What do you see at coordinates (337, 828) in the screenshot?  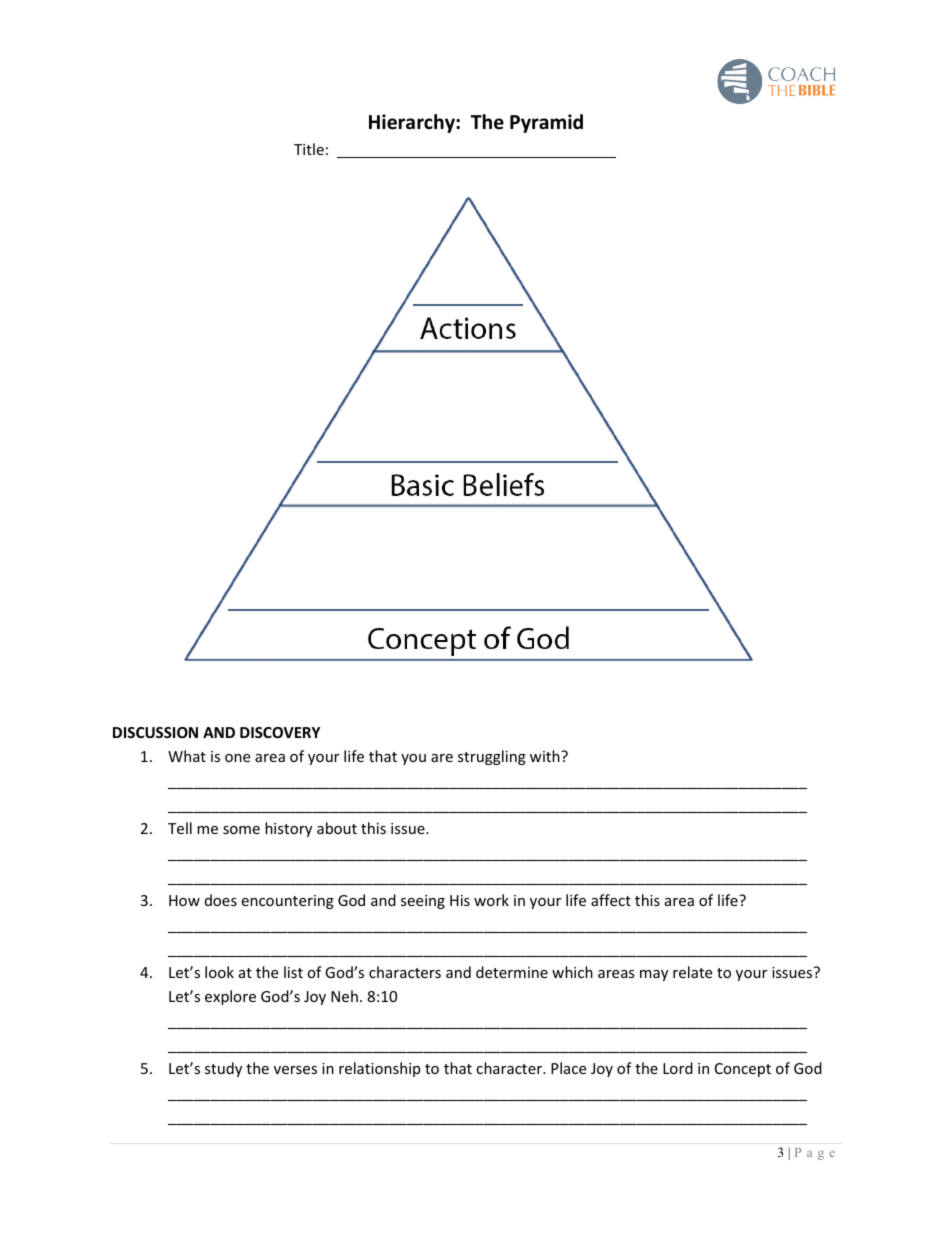 I see `about` at bounding box center [337, 828].
